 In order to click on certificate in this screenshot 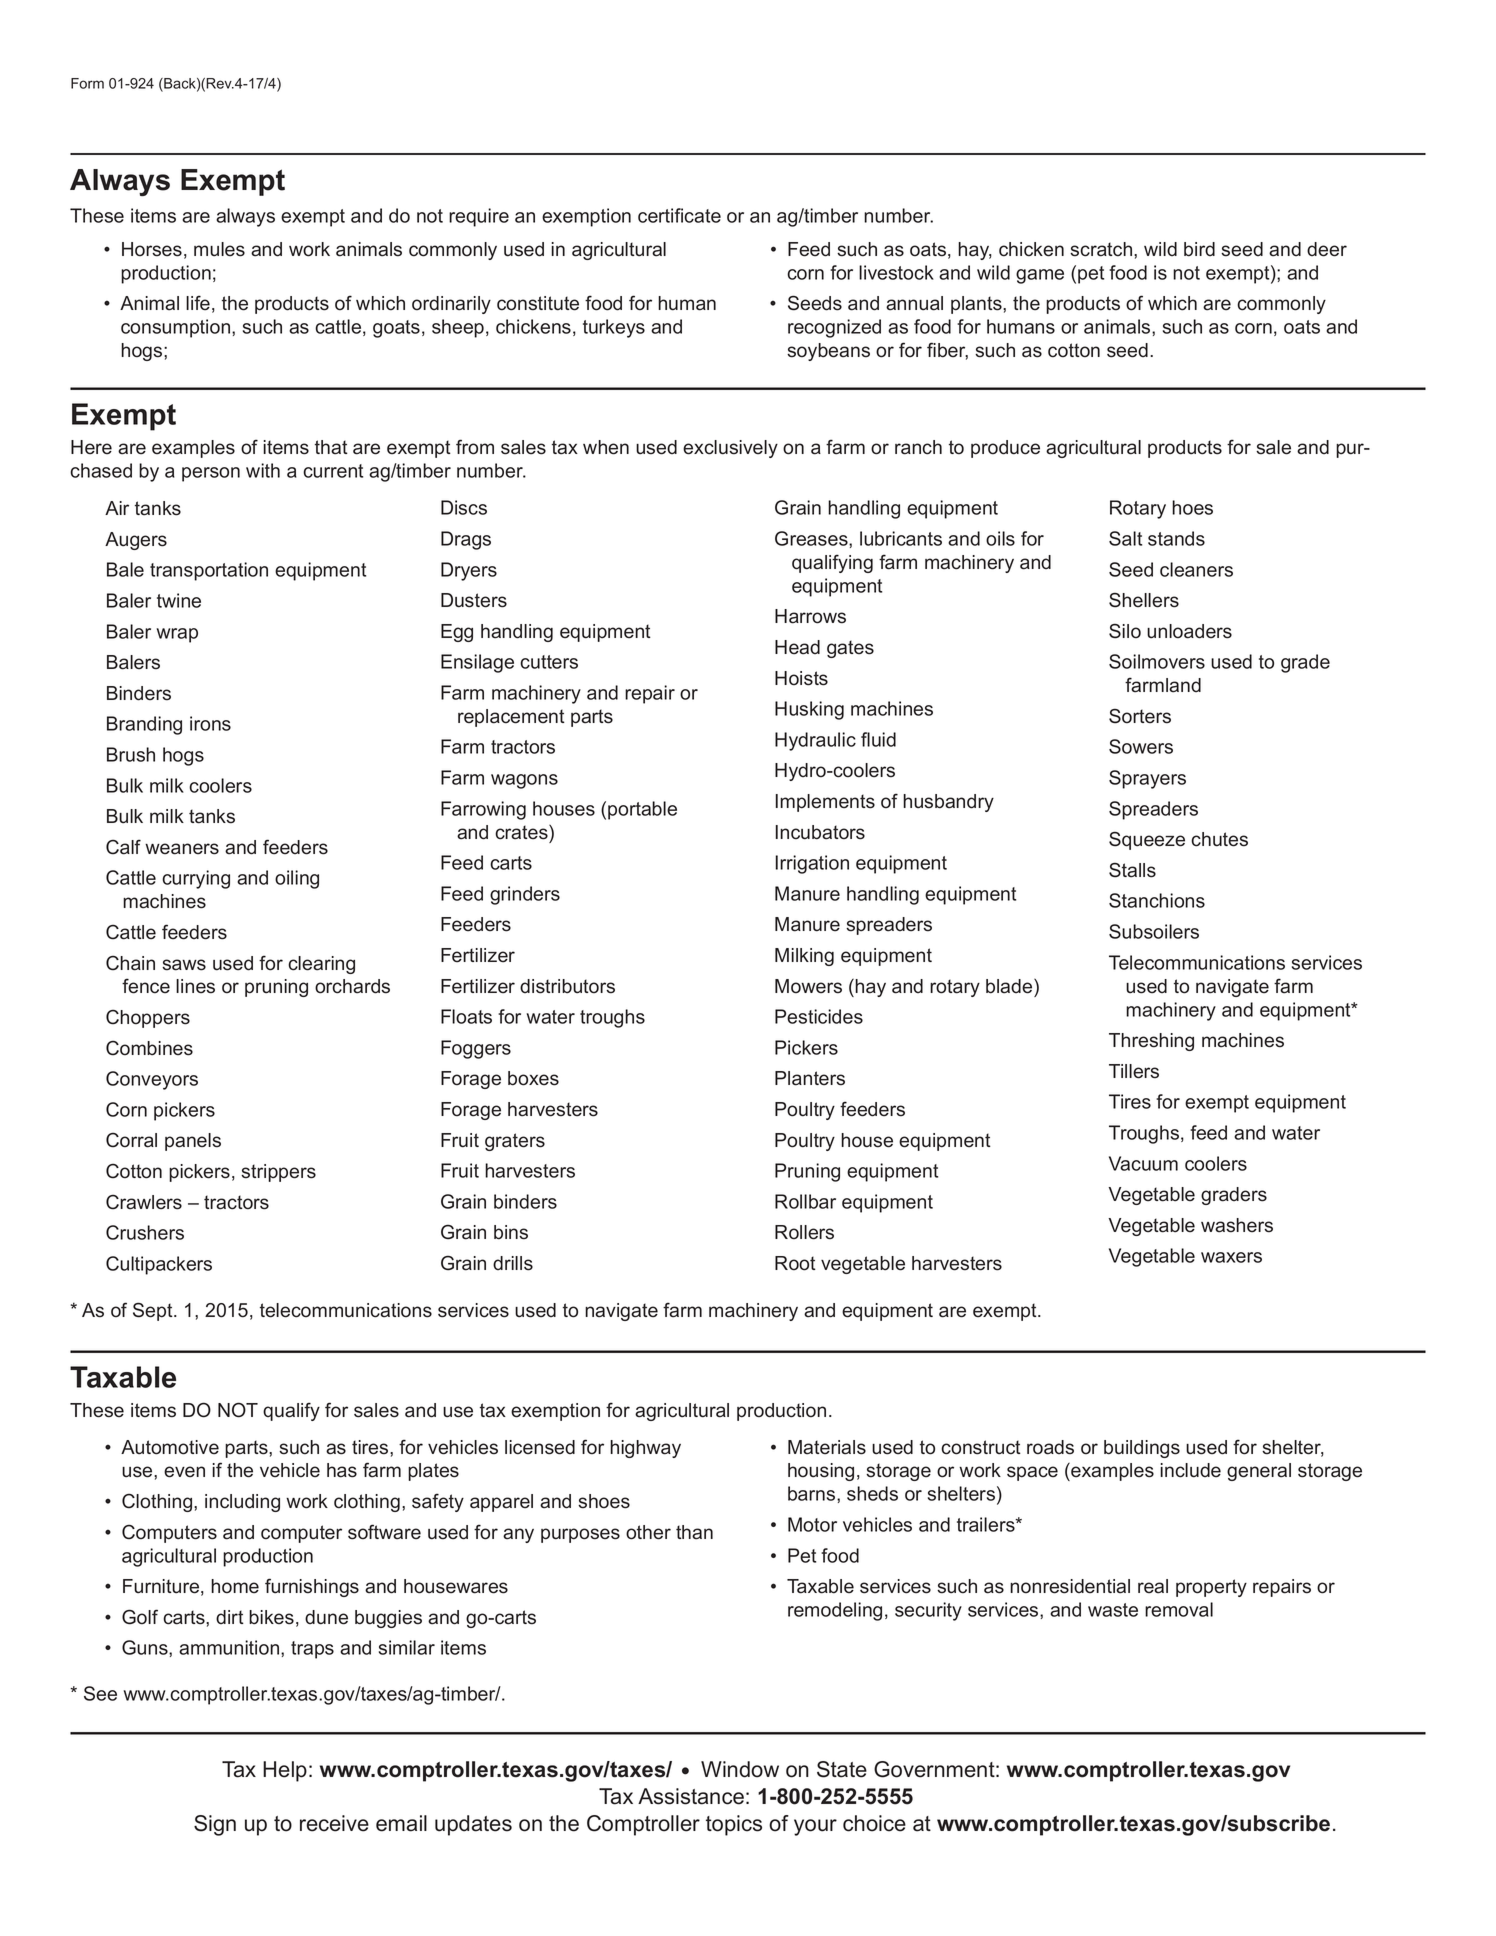, I will do `click(679, 215)`.
